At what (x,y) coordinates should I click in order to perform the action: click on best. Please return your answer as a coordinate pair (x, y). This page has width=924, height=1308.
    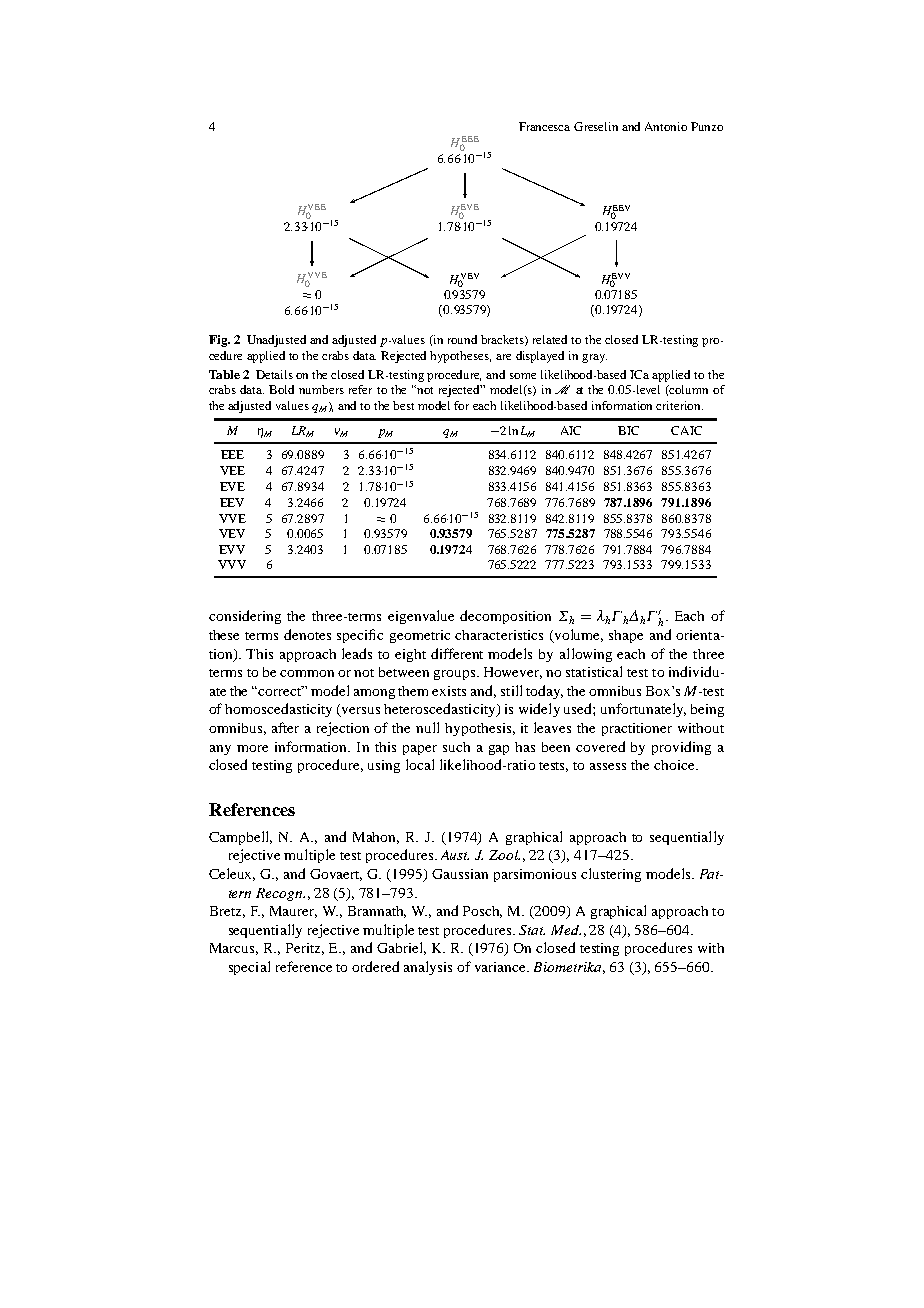
    Looking at the image, I should click on (403, 405).
